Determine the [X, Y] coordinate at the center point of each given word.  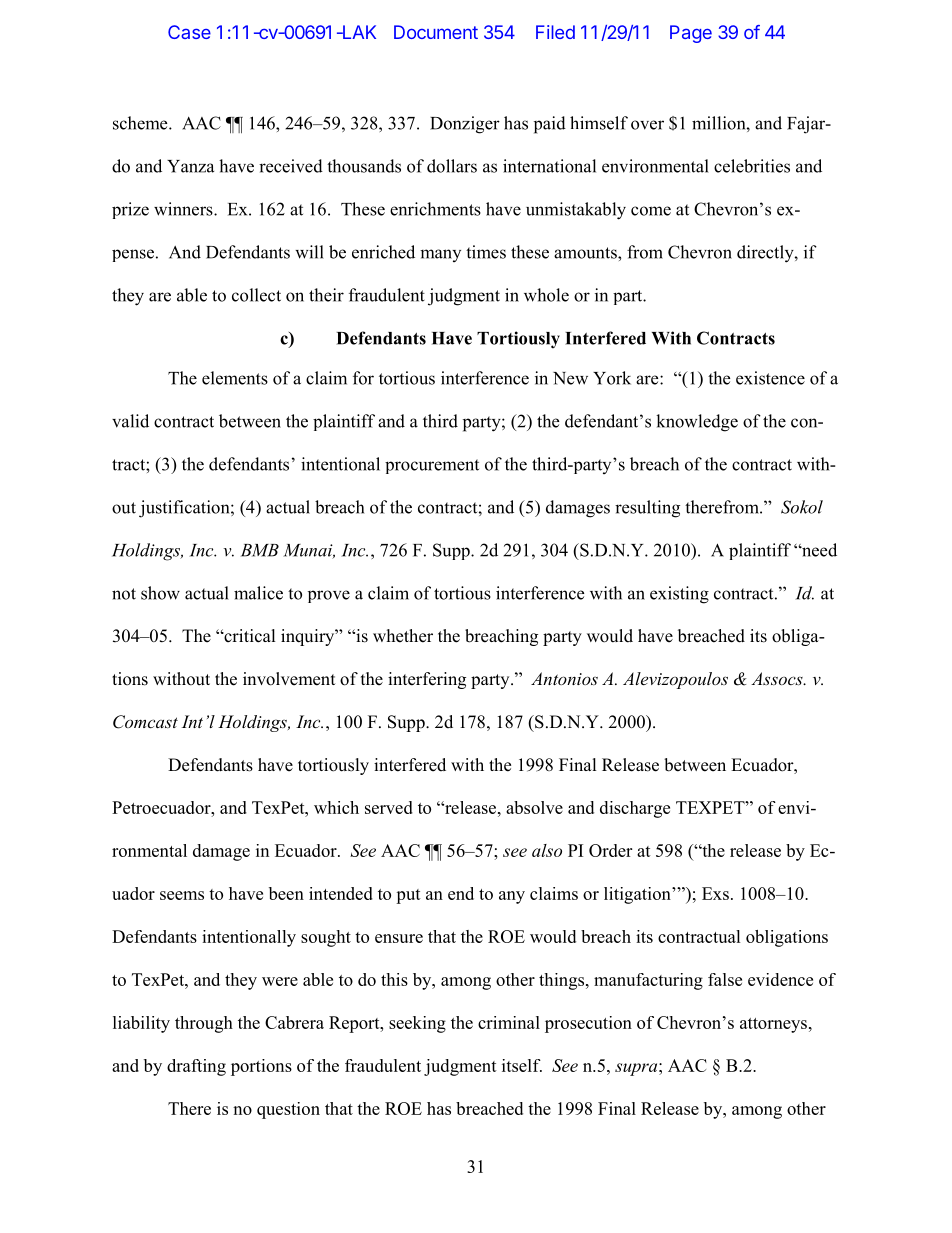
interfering [427, 680]
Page [691, 34]
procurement [432, 466]
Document [436, 32]
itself [522, 1065]
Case [189, 32]
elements [235, 378]
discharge [635, 809]
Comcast [145, 722]
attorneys [773, 1025]
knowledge [697, 423]
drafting [196, 1067]
